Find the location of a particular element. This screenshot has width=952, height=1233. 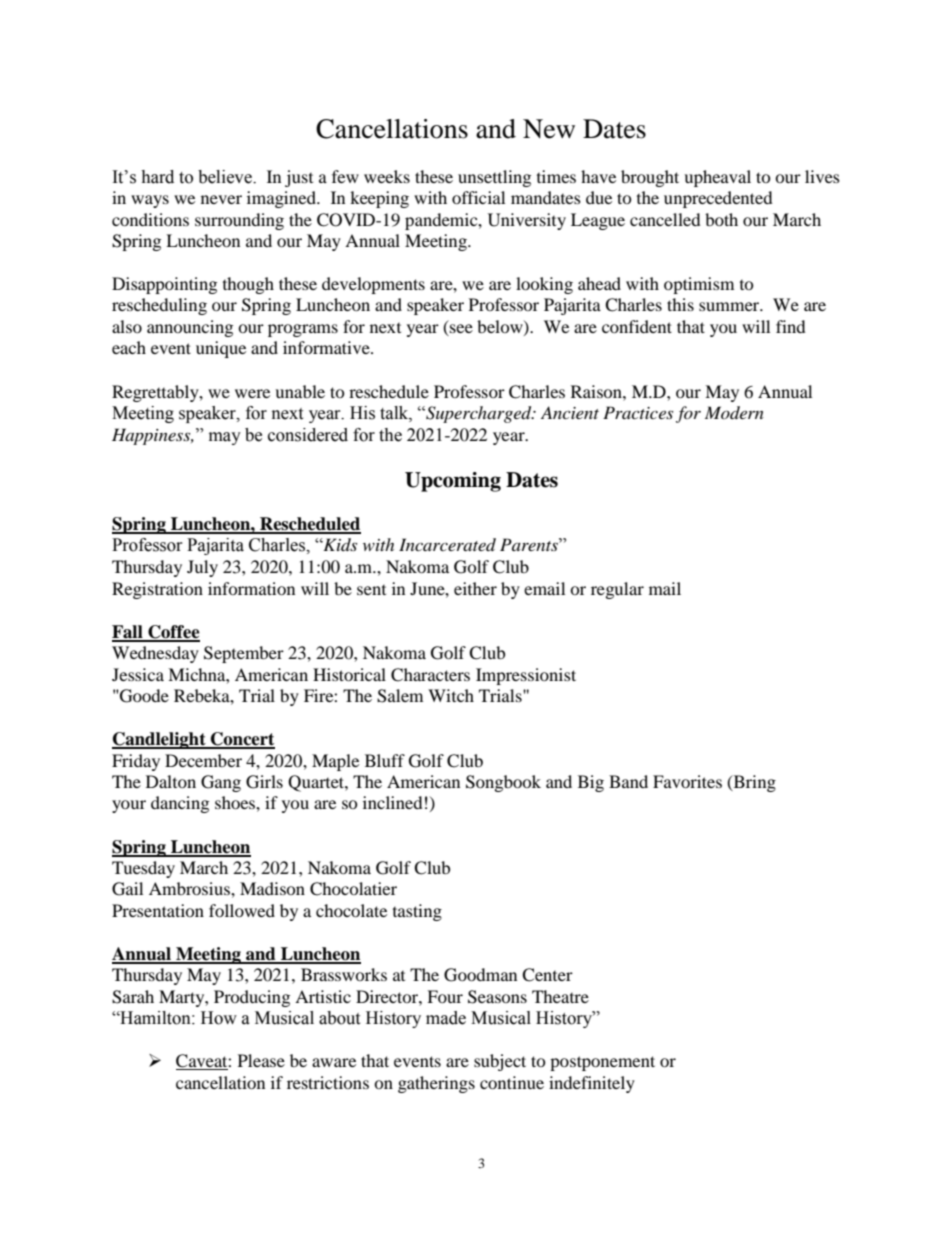

upheaval is located at coordinates (717, 178).
